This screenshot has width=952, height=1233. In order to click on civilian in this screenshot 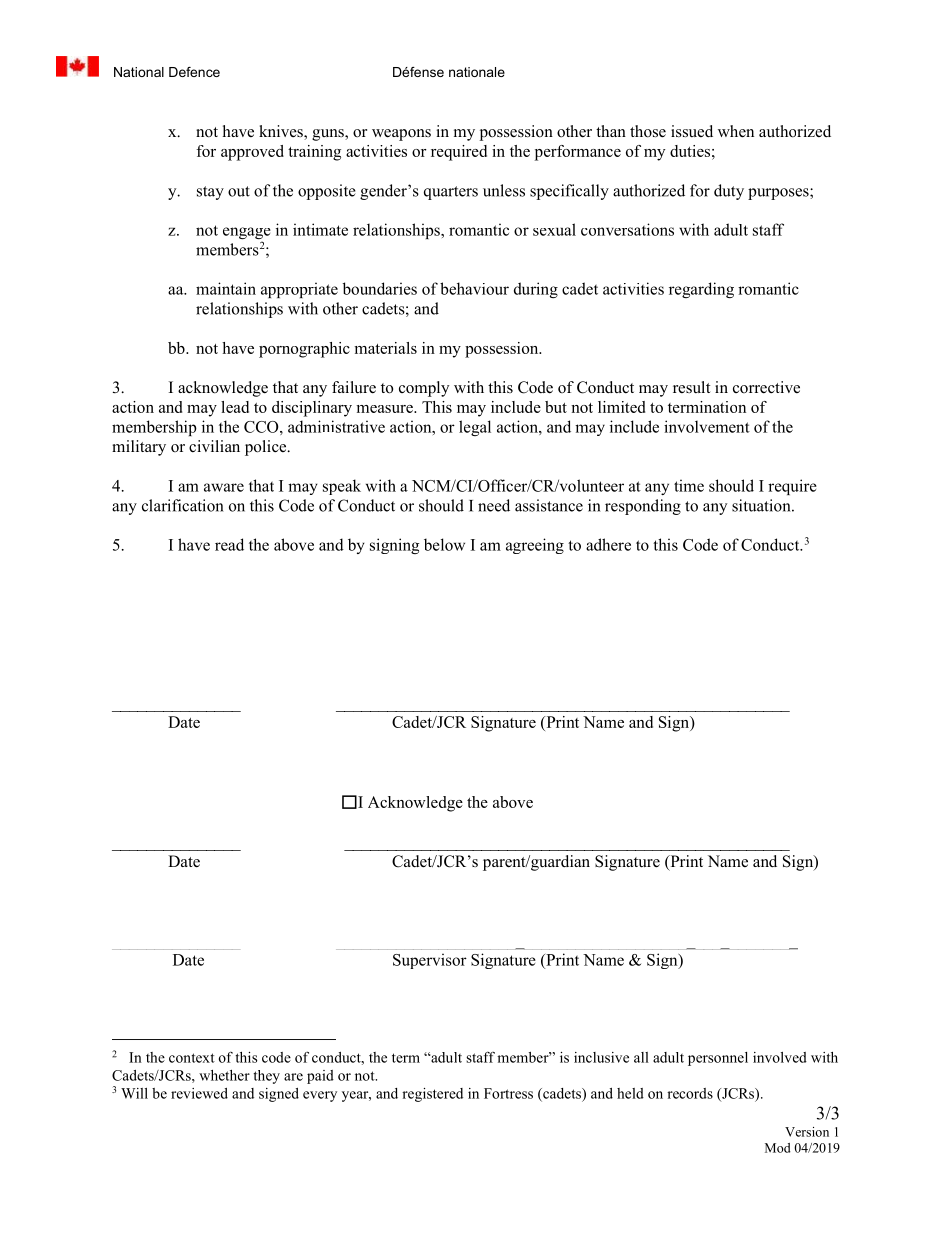, I will do `click(214, 446)`.
